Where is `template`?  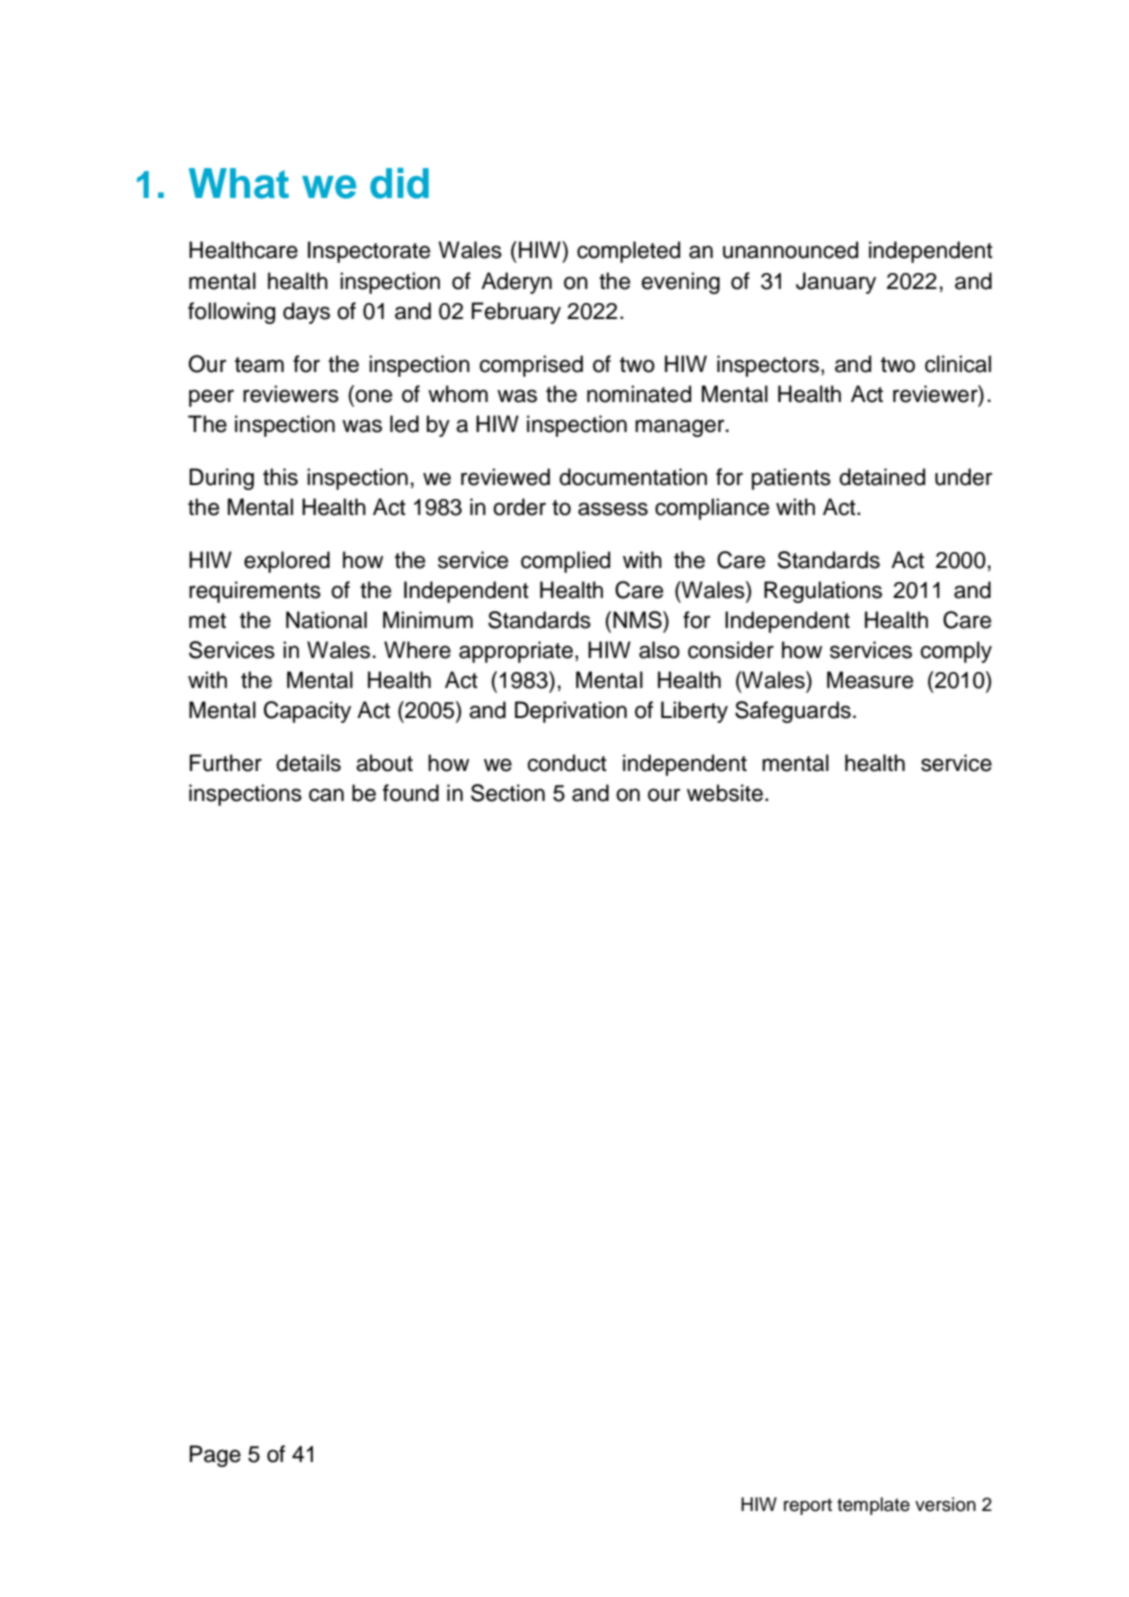 template is located at coordinates (873, 1506).
